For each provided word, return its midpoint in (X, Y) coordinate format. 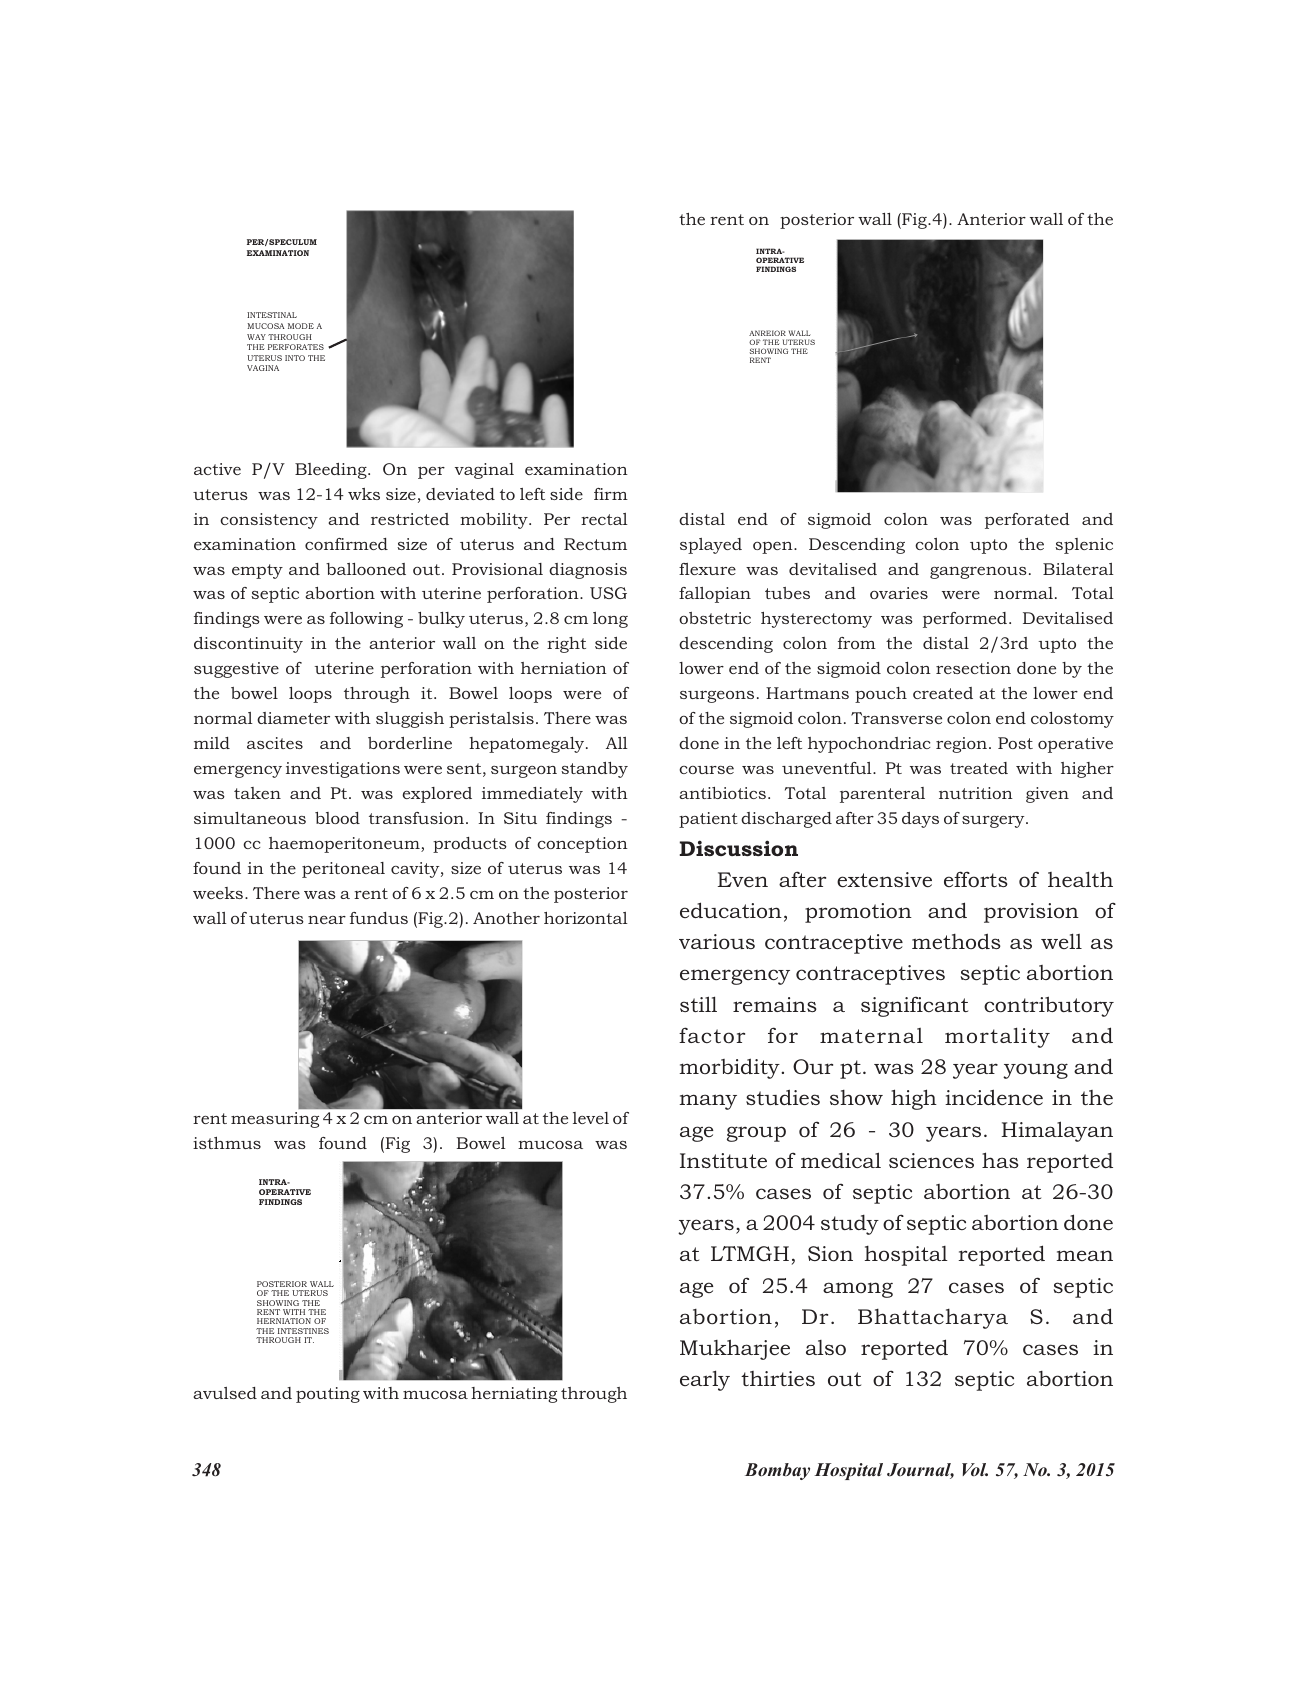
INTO (295, 358)
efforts (976, 879)
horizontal (586, 918)
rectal (604, 519)
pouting (328, 1395)
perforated (1027, 521)
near (327, 920)
